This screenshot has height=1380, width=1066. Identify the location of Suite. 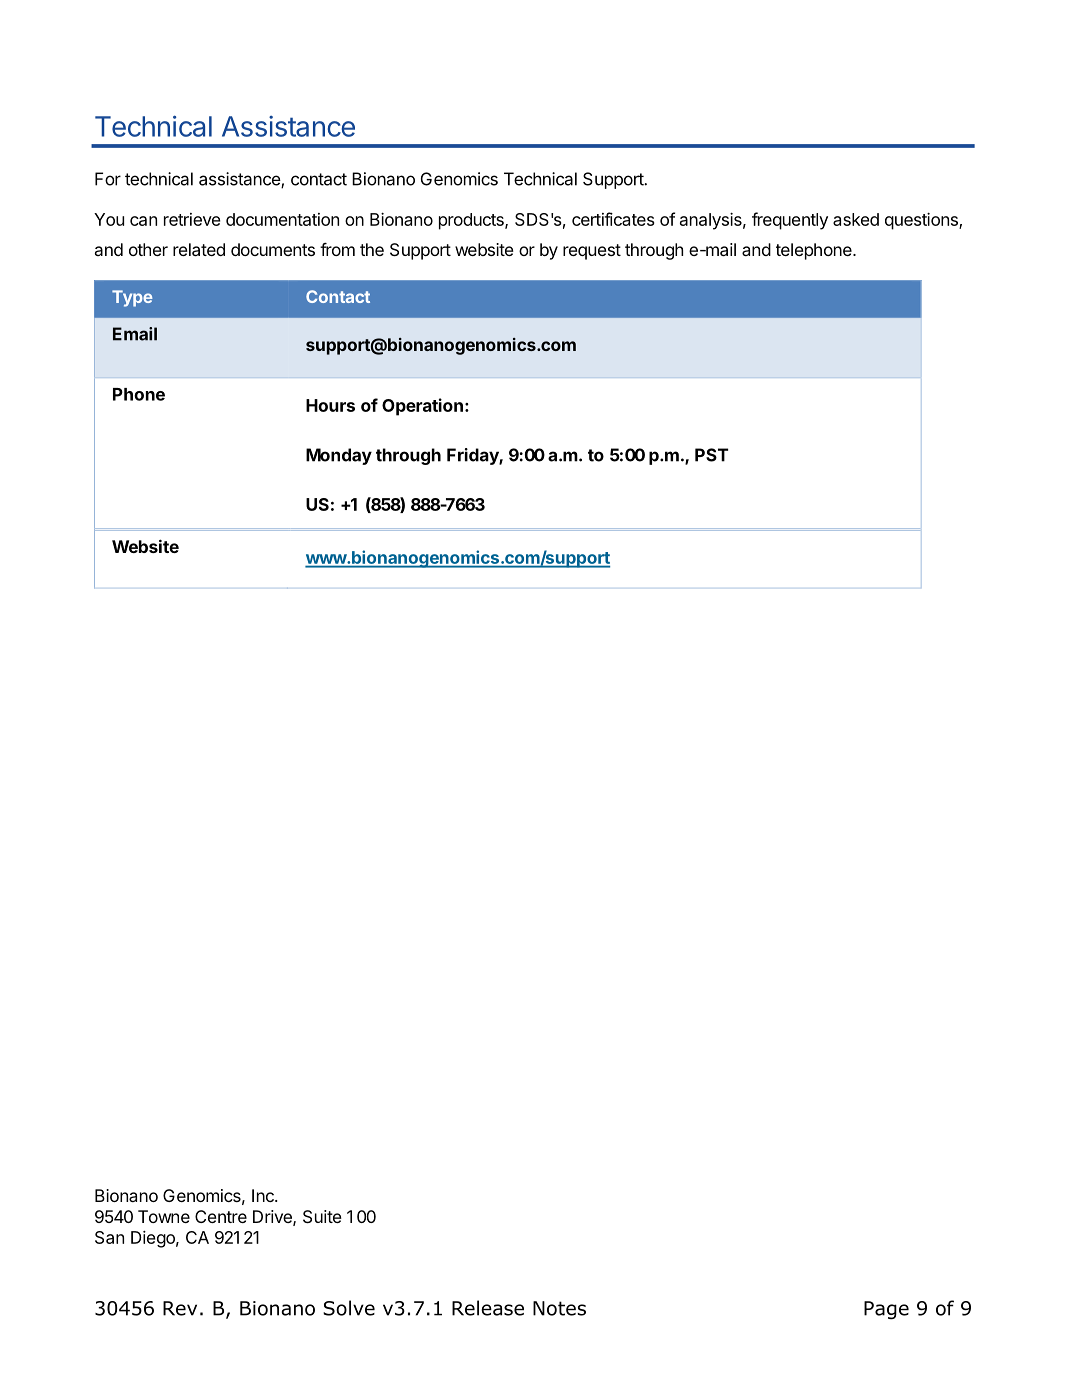
(322, 1216).
